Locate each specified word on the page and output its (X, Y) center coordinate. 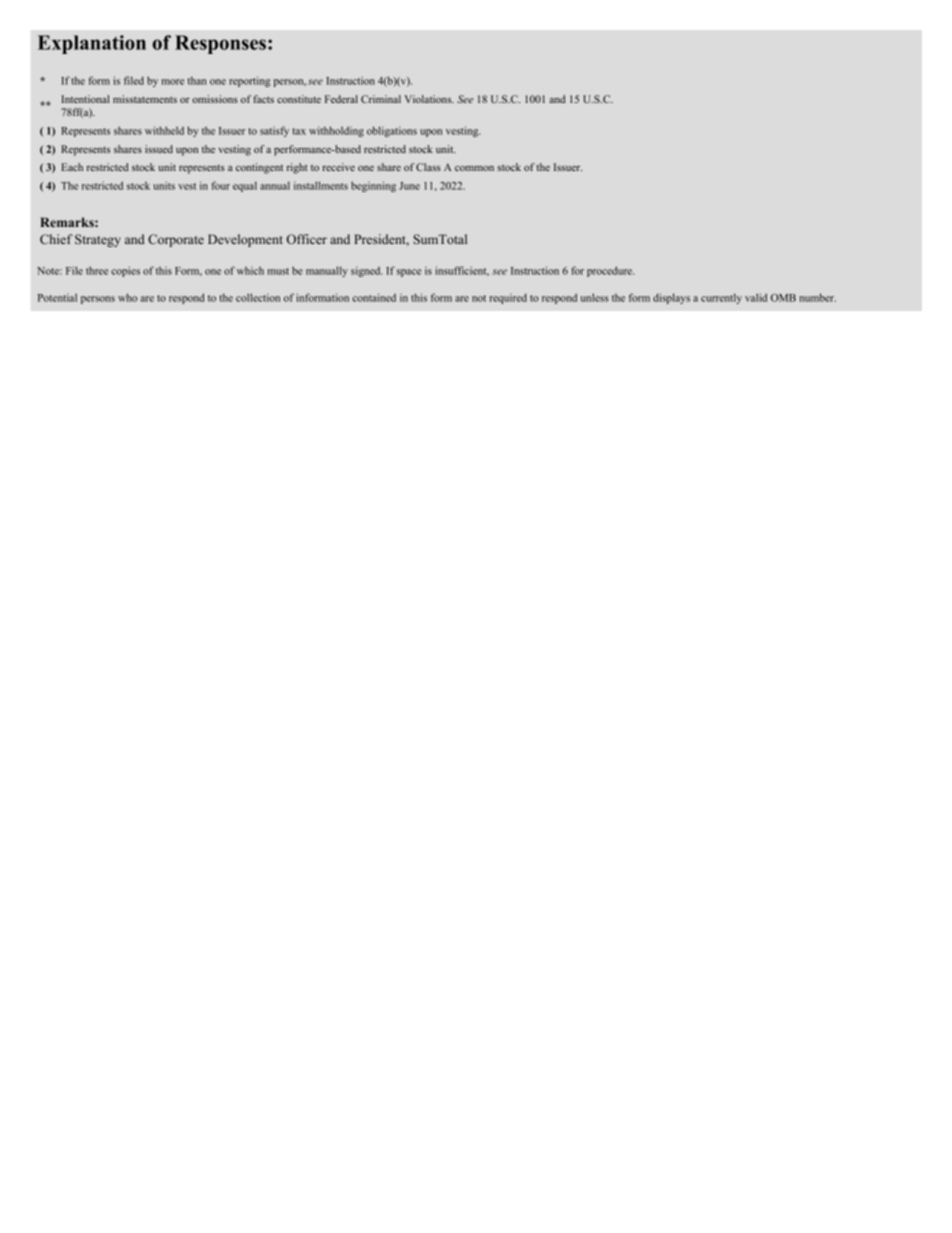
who (127, 297)
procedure (610, 271)
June (409, 186)
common (474, 168)
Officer (307, 239)
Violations (429, 99)
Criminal (381, 99)
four (220, 185)
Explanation (92, 44)
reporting (249, 81)
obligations (392, 131)
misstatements (145, 99)
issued (159, 149)
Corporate (176, 240)
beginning (373, 186)
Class (428, 167)
